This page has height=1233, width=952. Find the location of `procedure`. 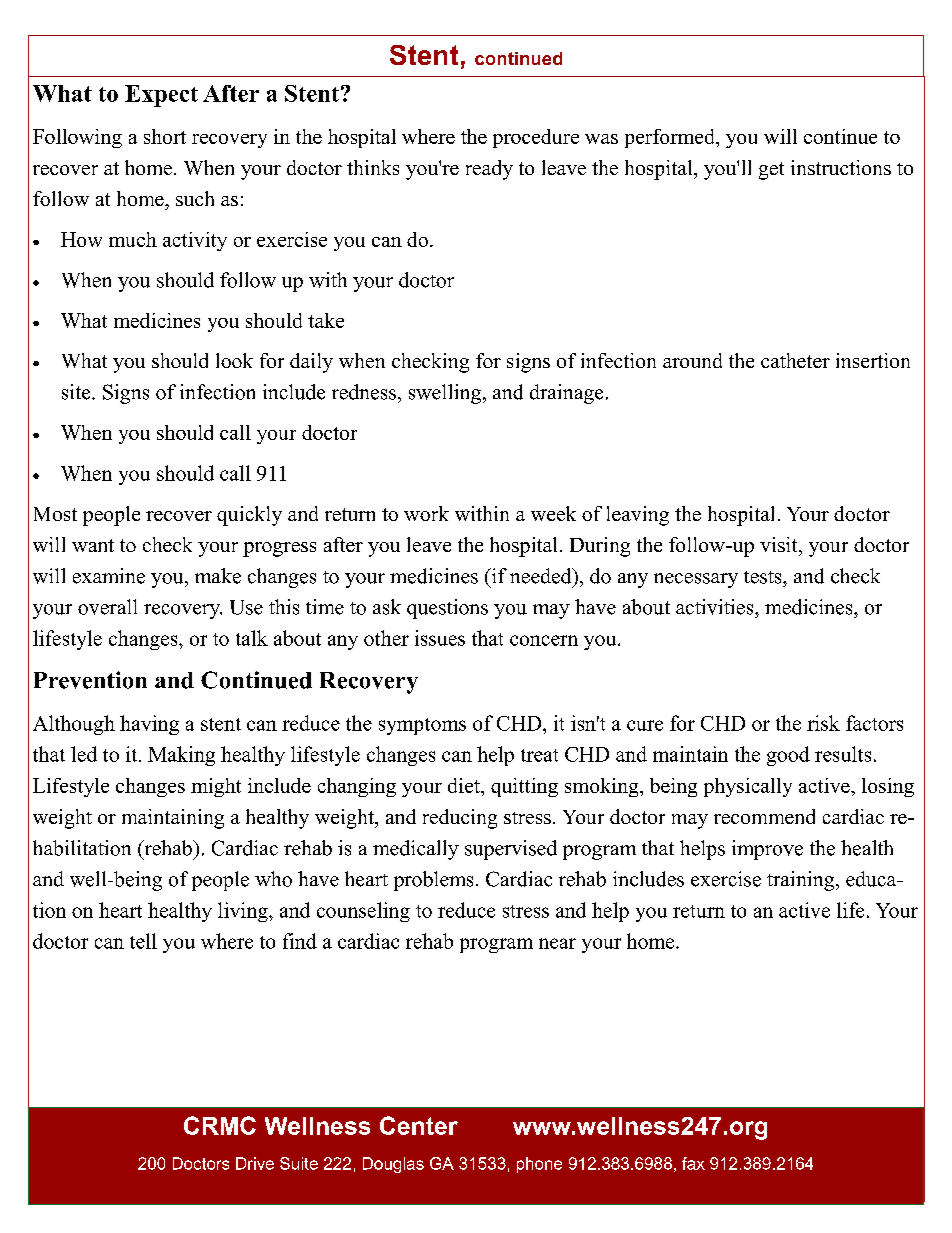

procedure is located at coordinates (536, 138).
